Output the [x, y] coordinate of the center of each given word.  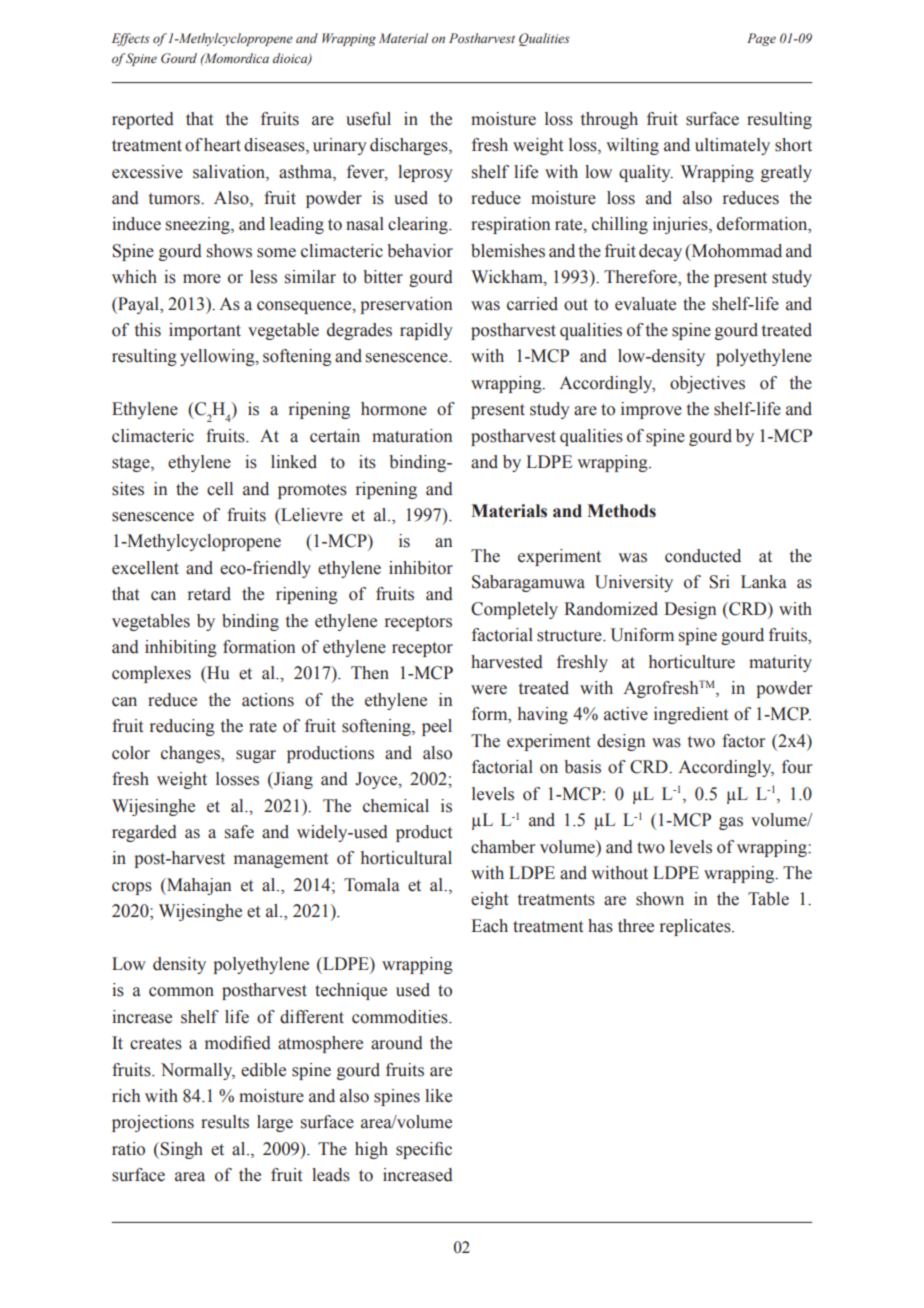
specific [424, 1150]
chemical [396, 806]
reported [143, 120]
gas [731, 823]
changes [191, 754]
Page [761, 39]
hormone [394, 409]
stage [132, 464]
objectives [707, 384]
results [225, 1122]
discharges [410, 146]
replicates [696, 927]
